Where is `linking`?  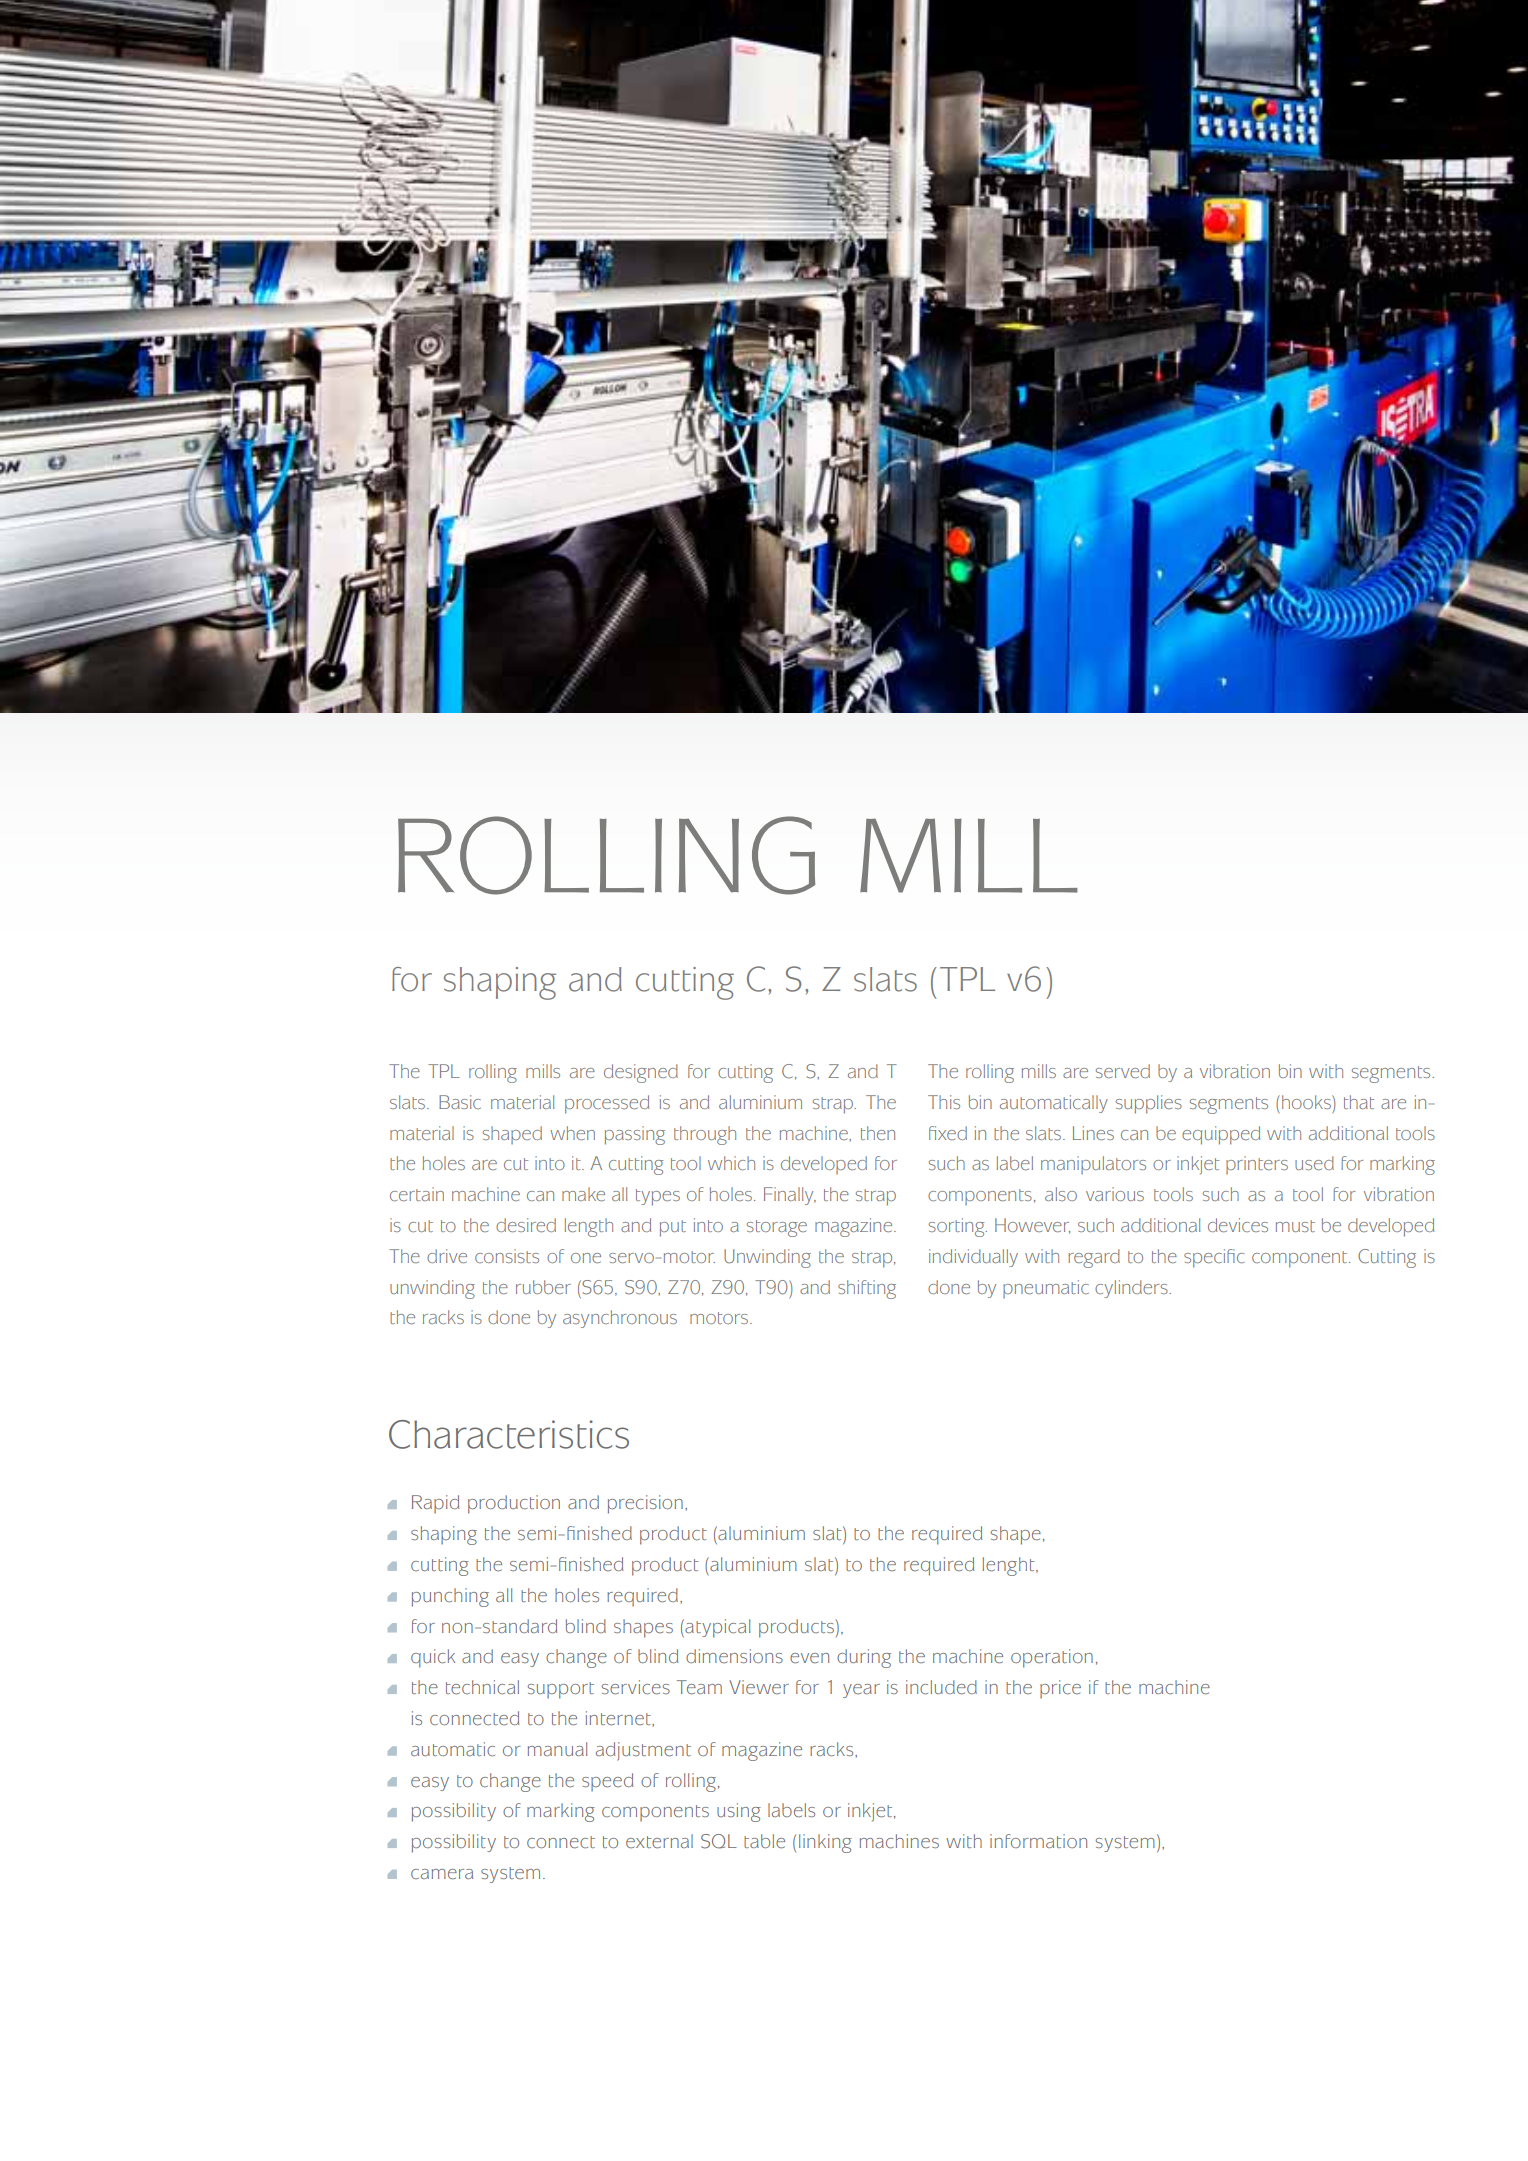
linking is located at coordinates (825, 1843).
